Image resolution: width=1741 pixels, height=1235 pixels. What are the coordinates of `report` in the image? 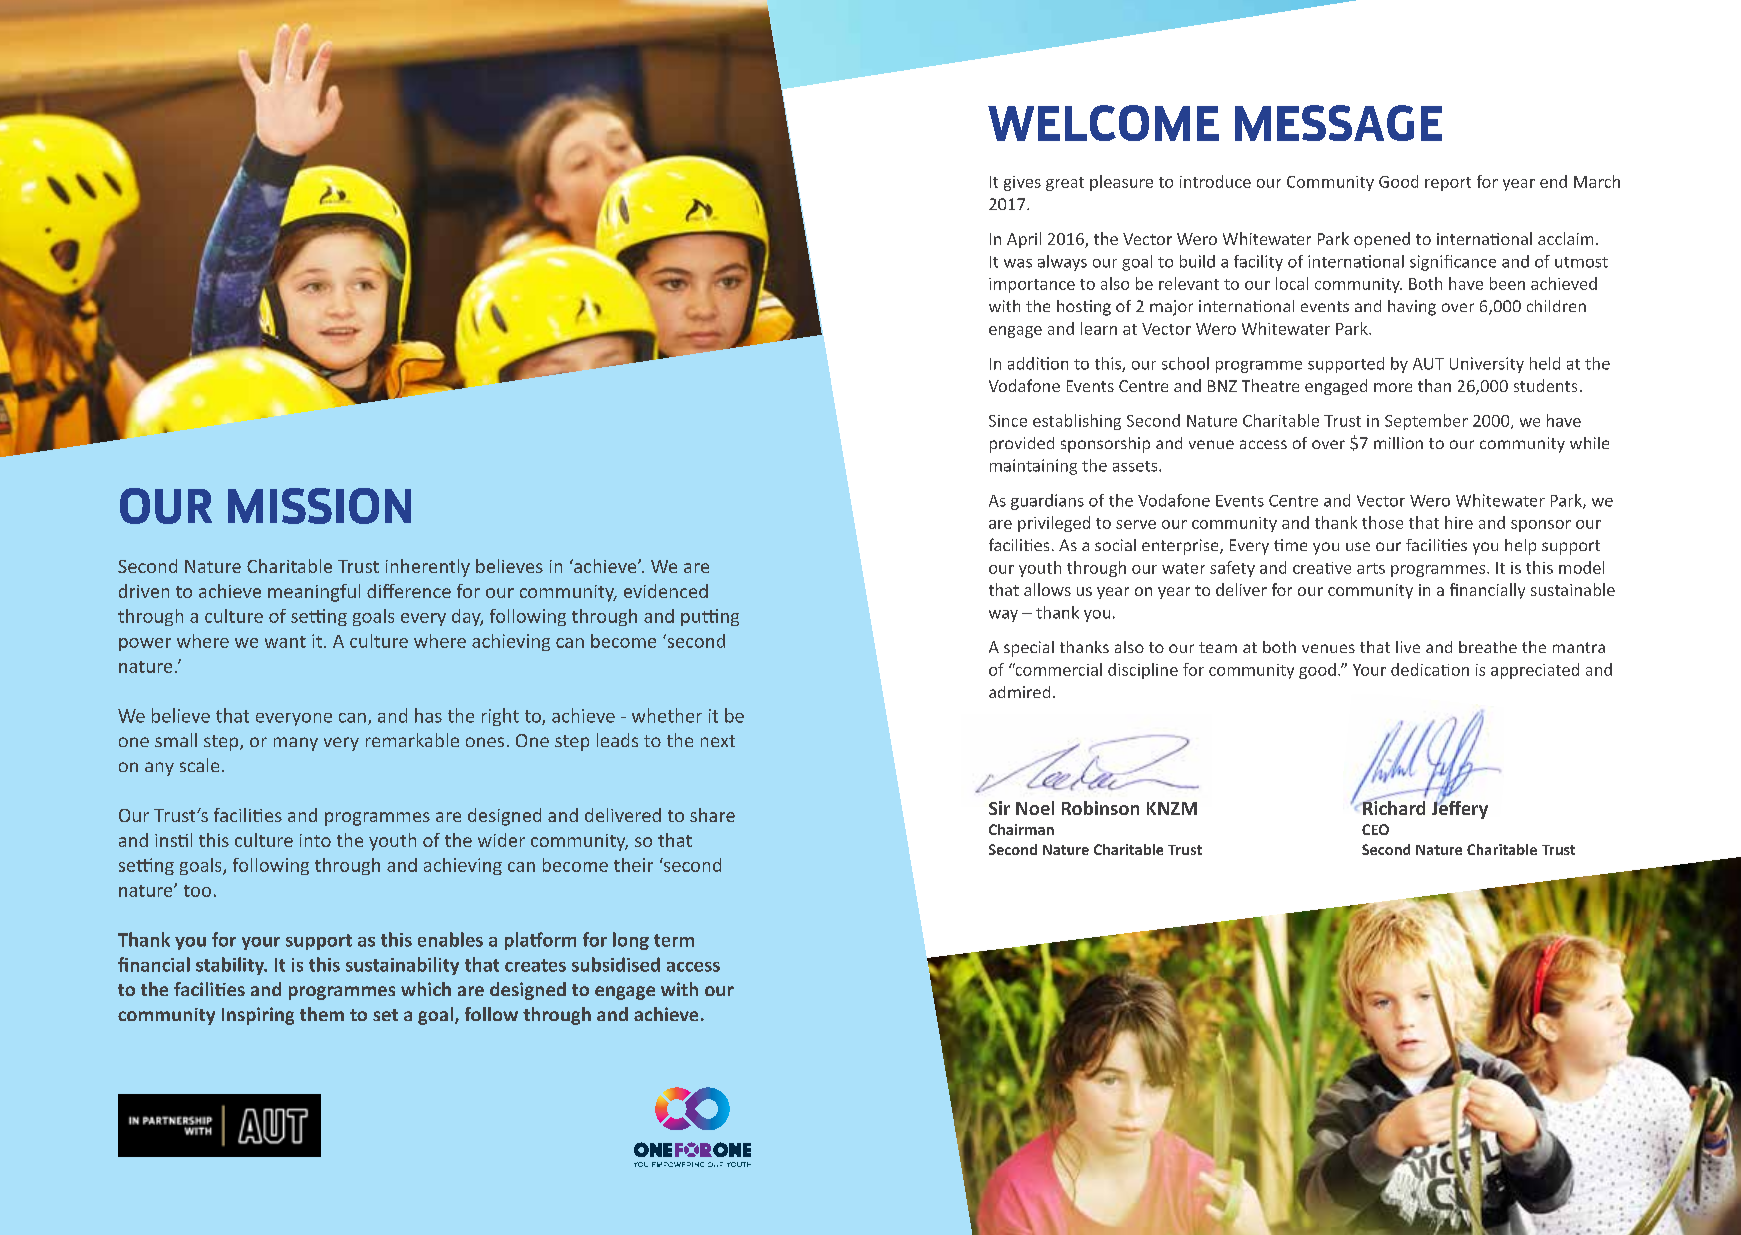 It's located at (1448, 184).
